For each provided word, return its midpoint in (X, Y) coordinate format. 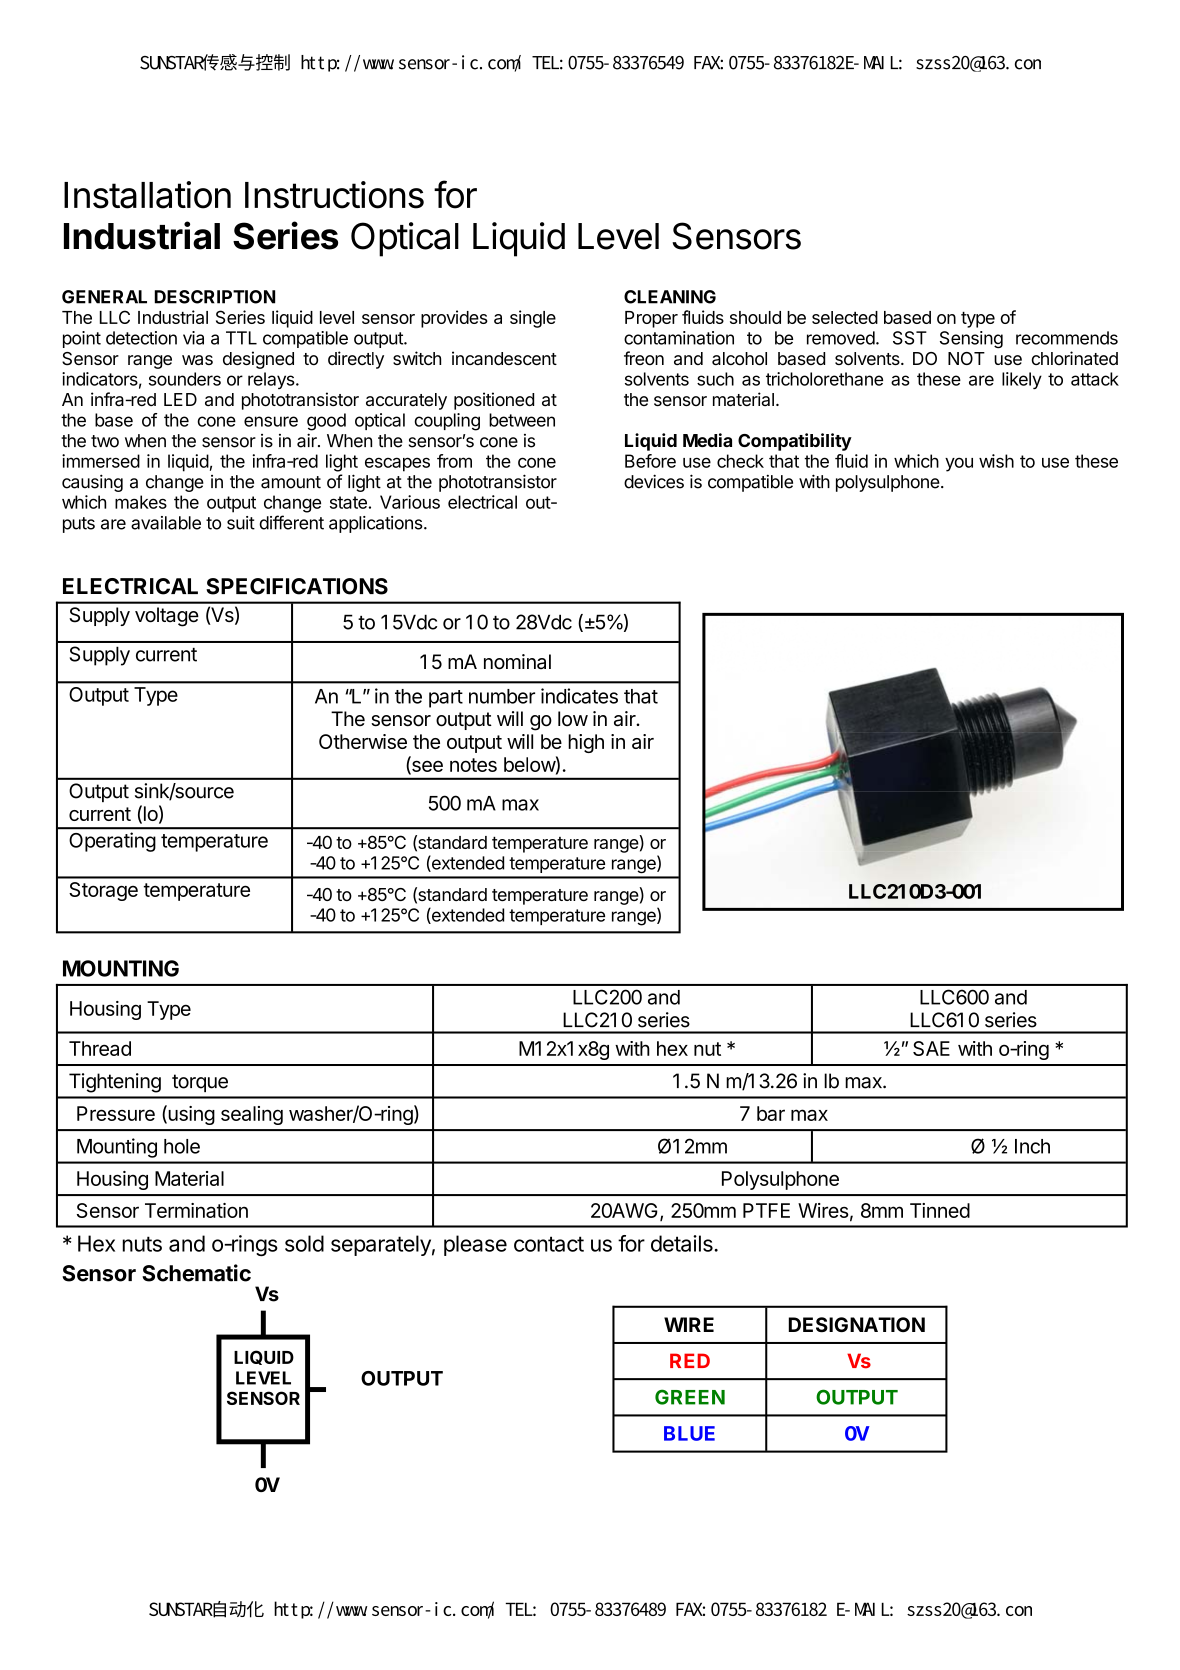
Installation (147, 195)
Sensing (971, 340)
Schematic (196, 1273)
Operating (112, 842)
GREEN (690, 1397)
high (586, 743)
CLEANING (670, 297)
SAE (931, 1048)
